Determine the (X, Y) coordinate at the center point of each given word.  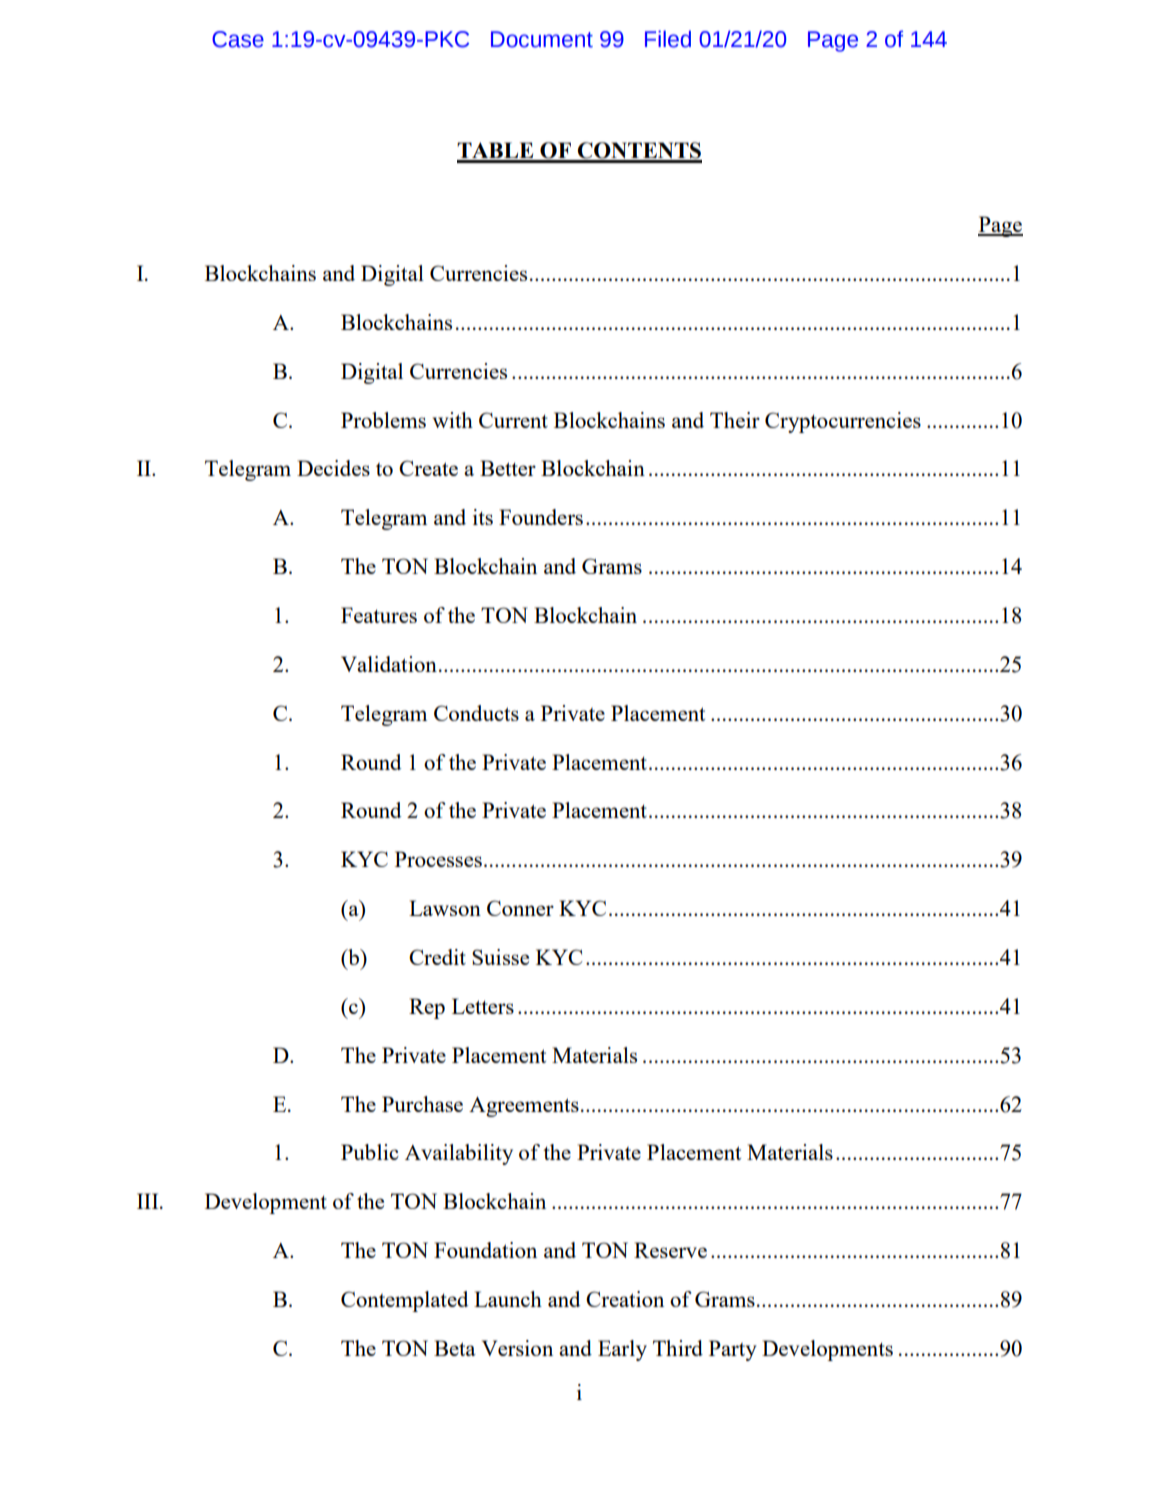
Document (542, 39)
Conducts (476, 713)
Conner (520, 908)
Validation (389, 664)
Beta (455, 1348)
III (149, 1201)
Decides (333, 468)
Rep (427, 1008)
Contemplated (404, 1301)
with (453, 420)
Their (735, 420)
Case (238, 39)
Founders (541, 517)
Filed (668, 39)
